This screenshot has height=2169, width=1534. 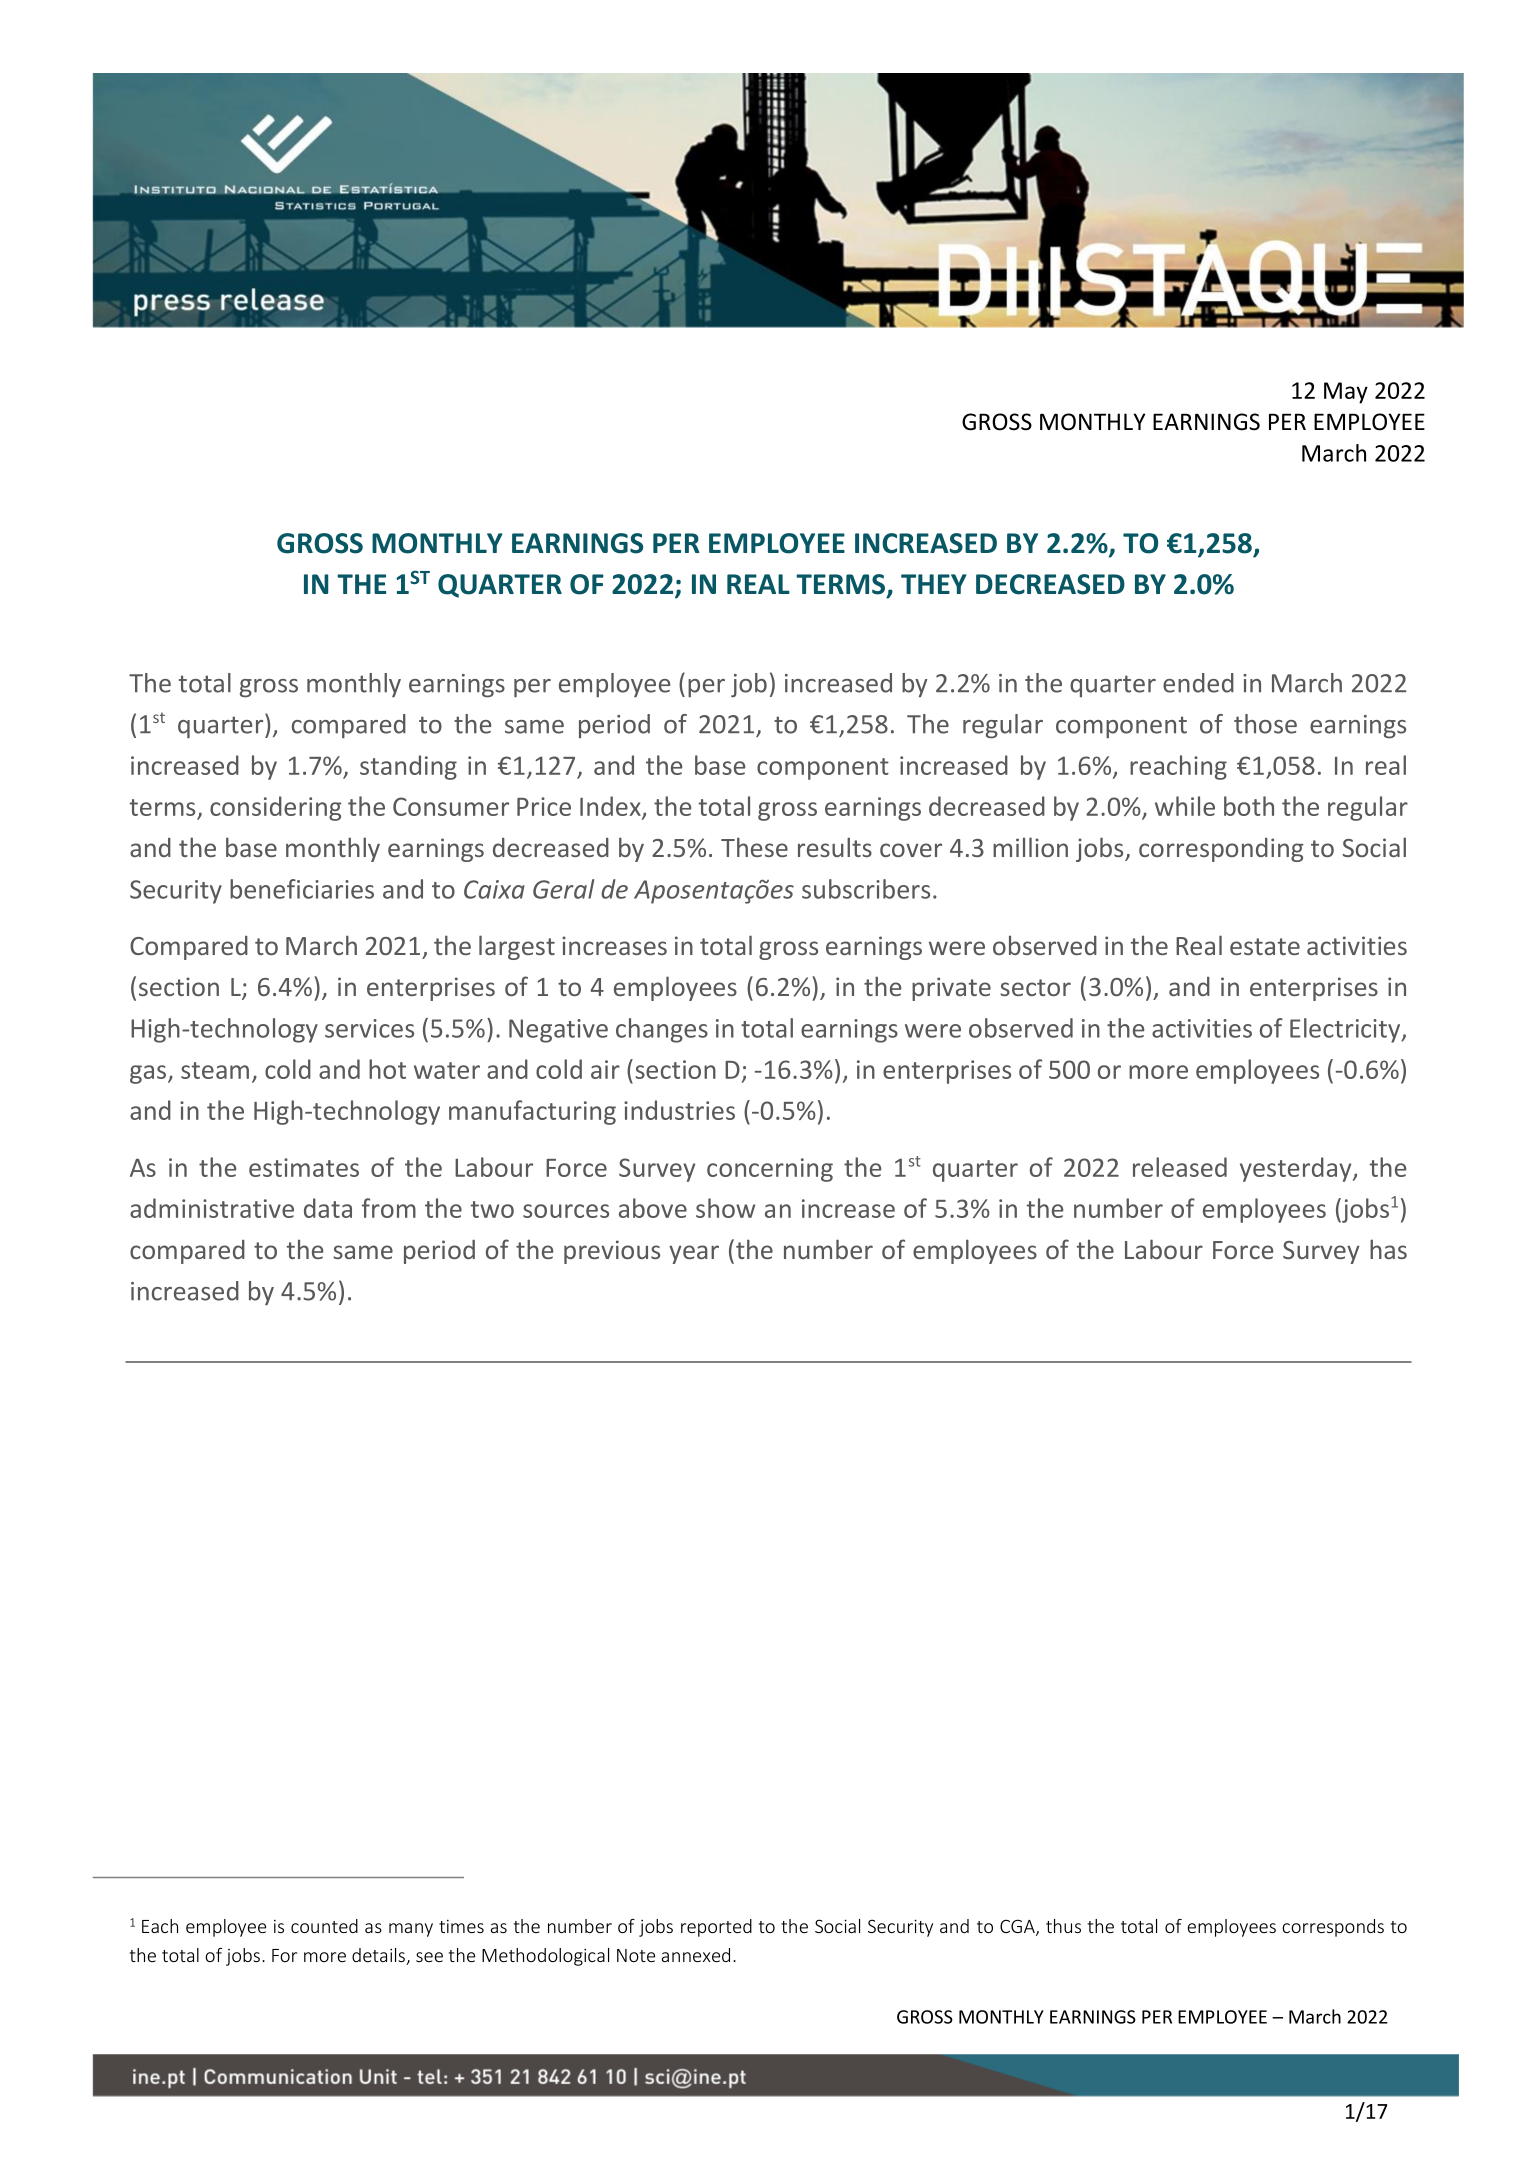 What do you see at coordinates (276, 808) in the screenshot?
I see `considering` at bounding box center [276, 808].
